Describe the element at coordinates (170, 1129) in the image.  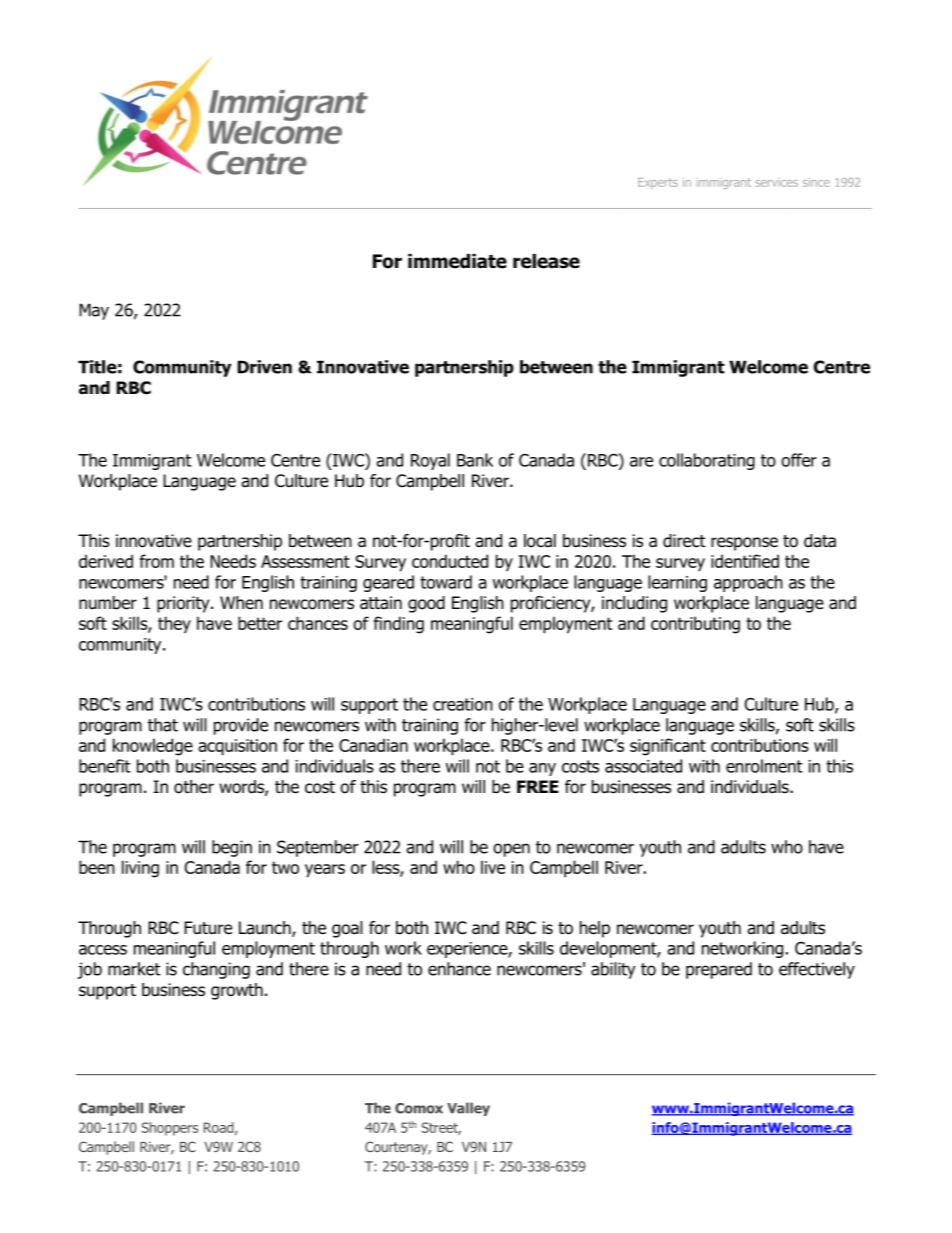
I see `Shoppers` at that location.
